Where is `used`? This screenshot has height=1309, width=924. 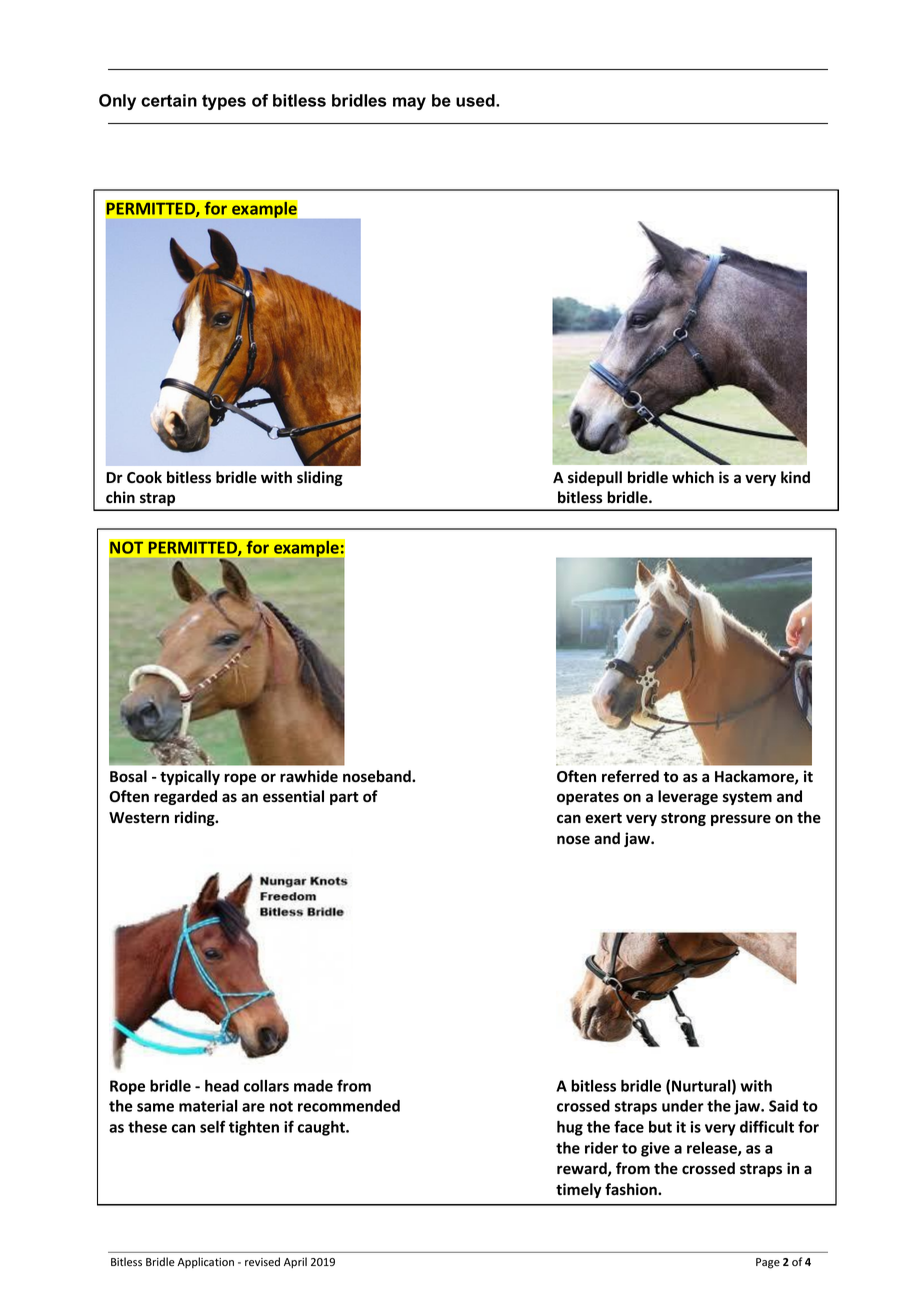
used is located at coordinates (476, 100).
